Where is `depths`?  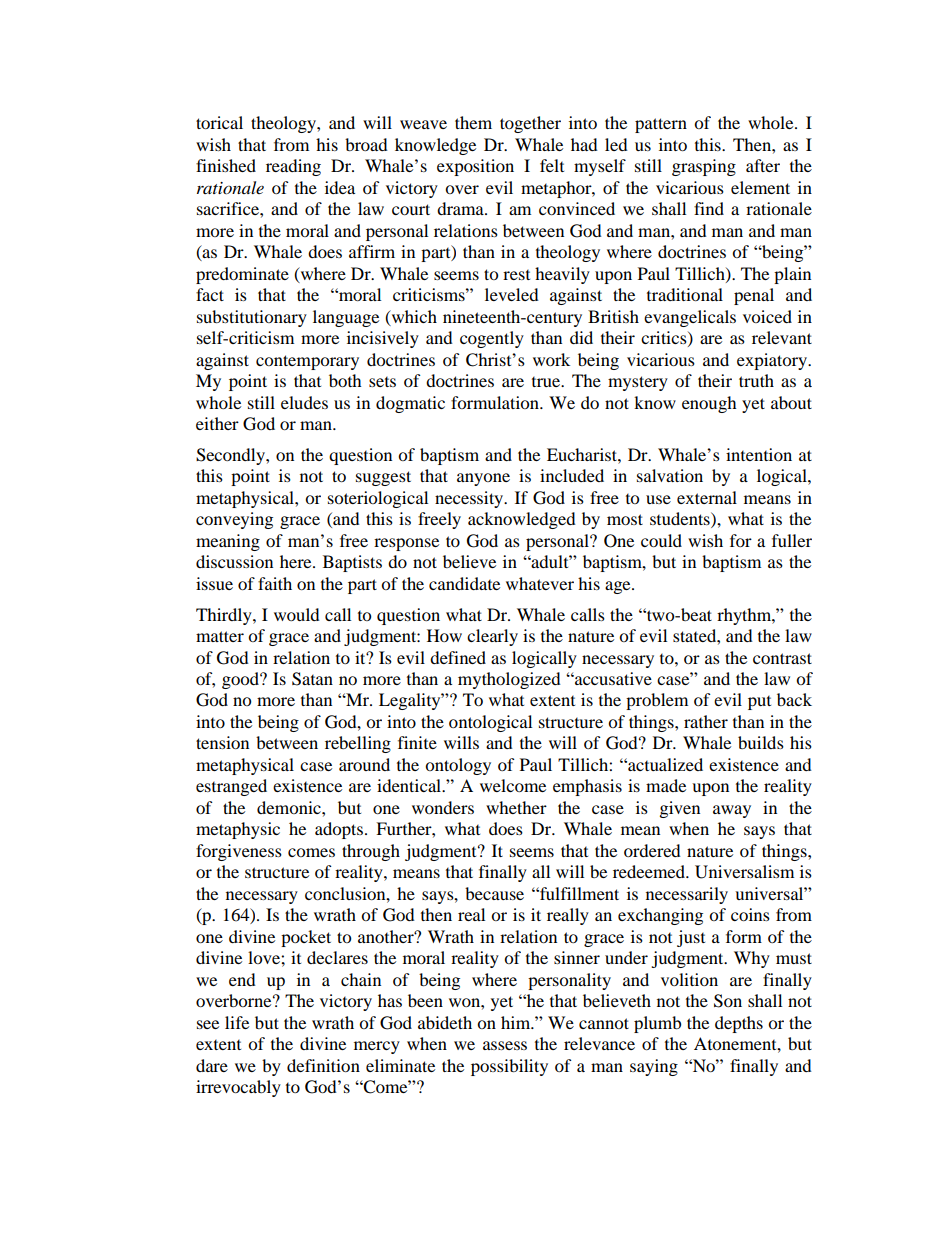 depths is located at coordinates (739, 1024).
